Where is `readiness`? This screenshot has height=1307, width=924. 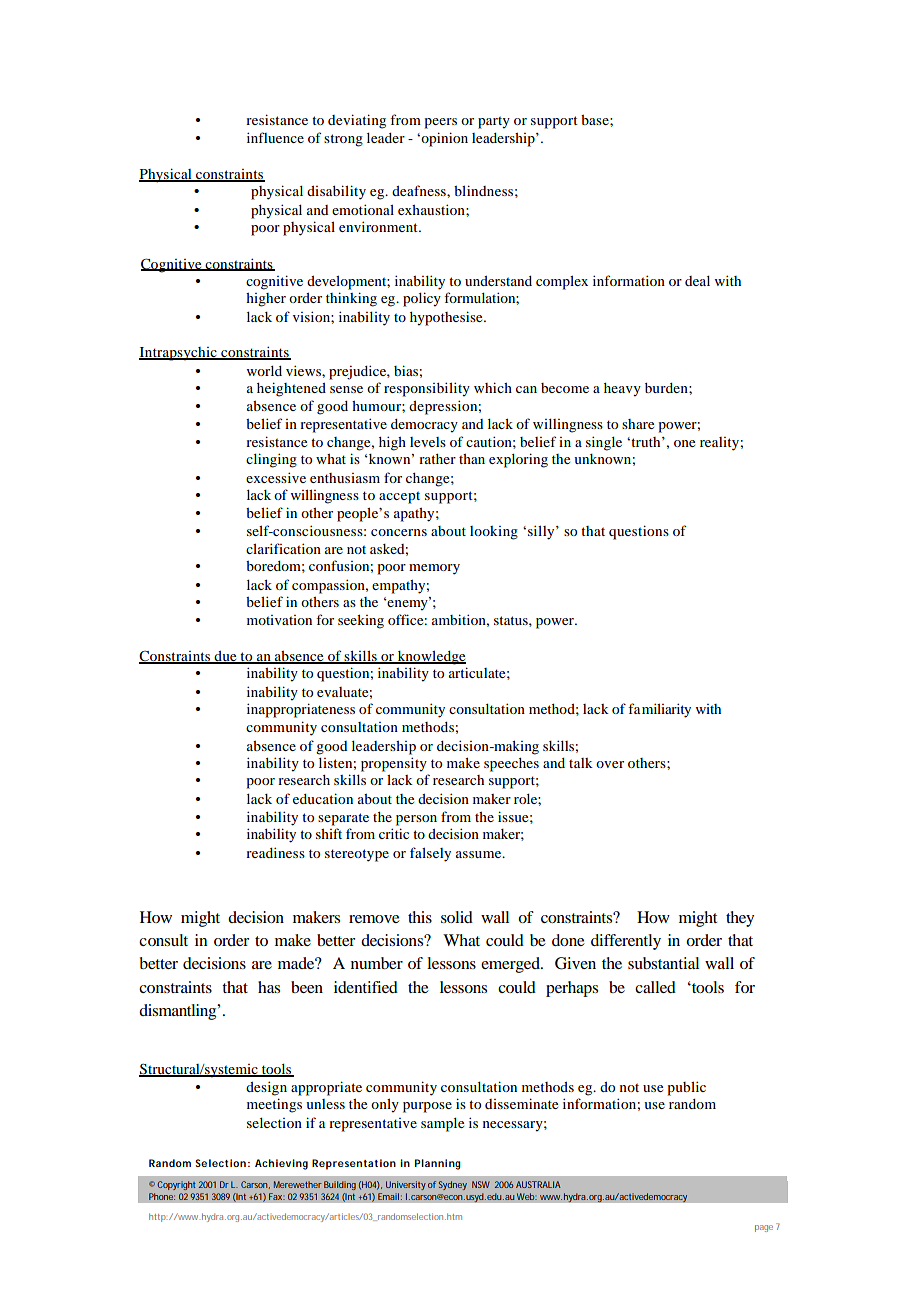
readiness is located at coordinates (275, 852).
